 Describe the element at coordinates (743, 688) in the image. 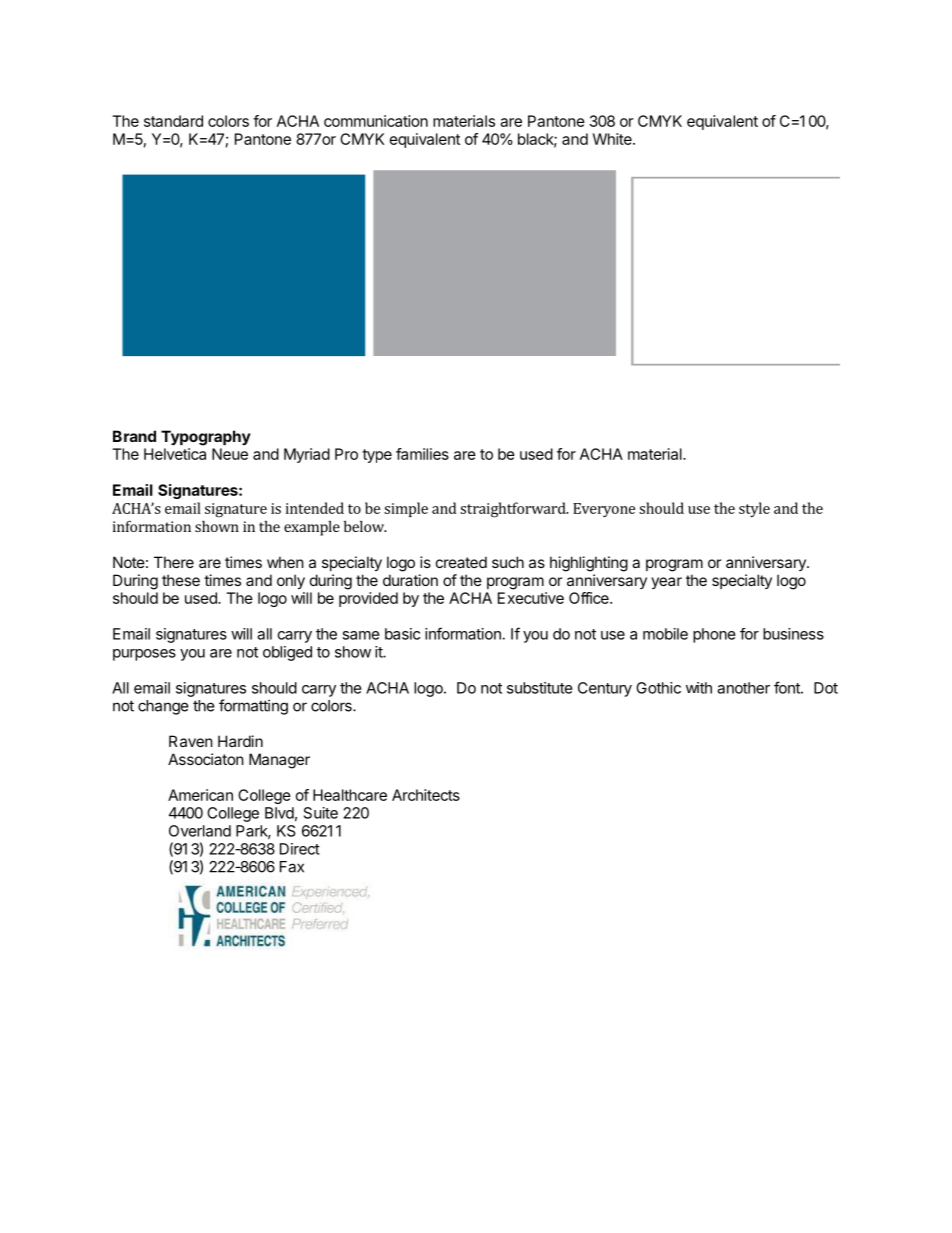

I see `another` at that location.
